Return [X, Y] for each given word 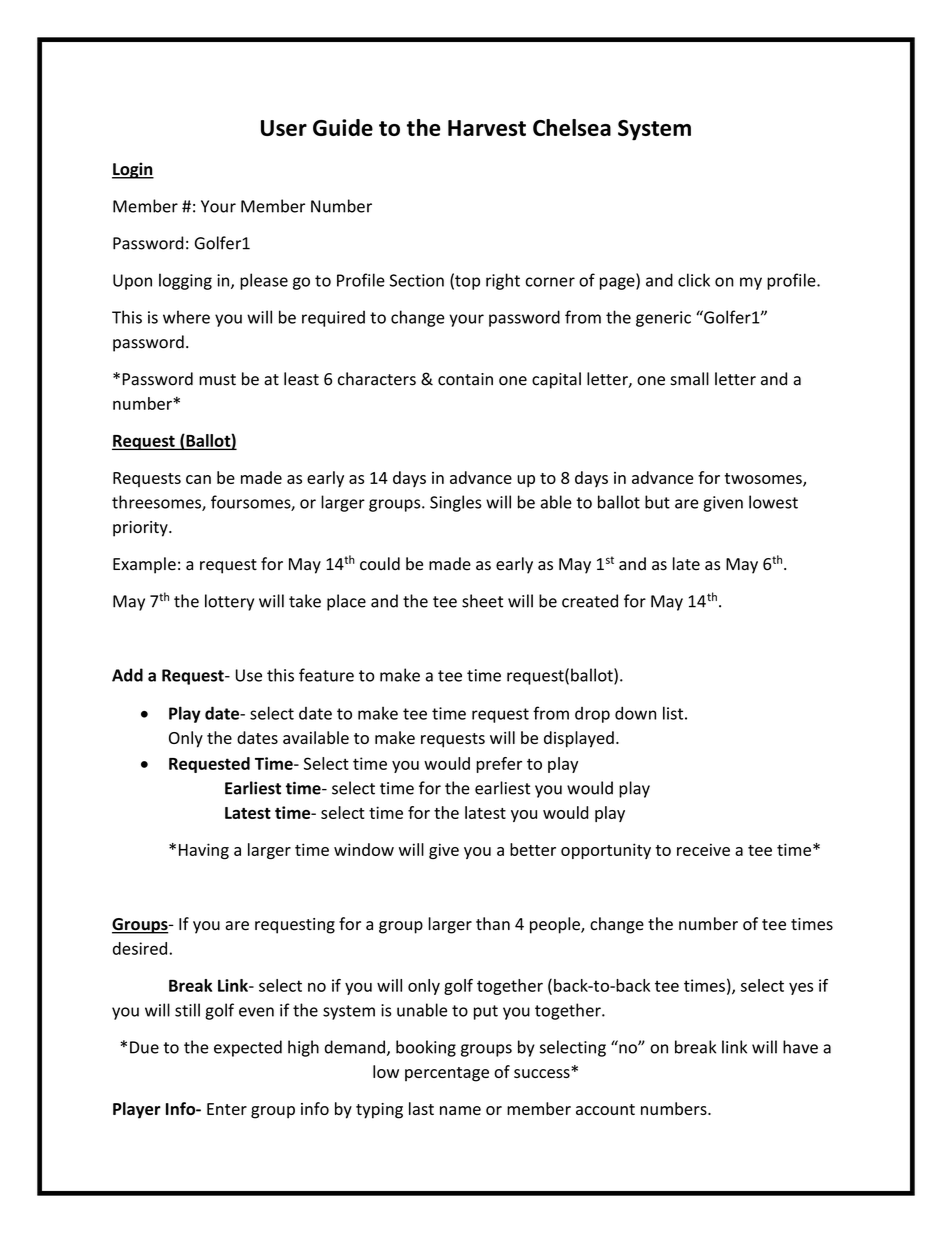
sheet [482, 601]
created [590, 601]
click [694, 280]
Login [133, 170]
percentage [447, 1074]
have [800, 1047]
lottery [229, 602]
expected [248, 1048]
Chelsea [572, 127]
